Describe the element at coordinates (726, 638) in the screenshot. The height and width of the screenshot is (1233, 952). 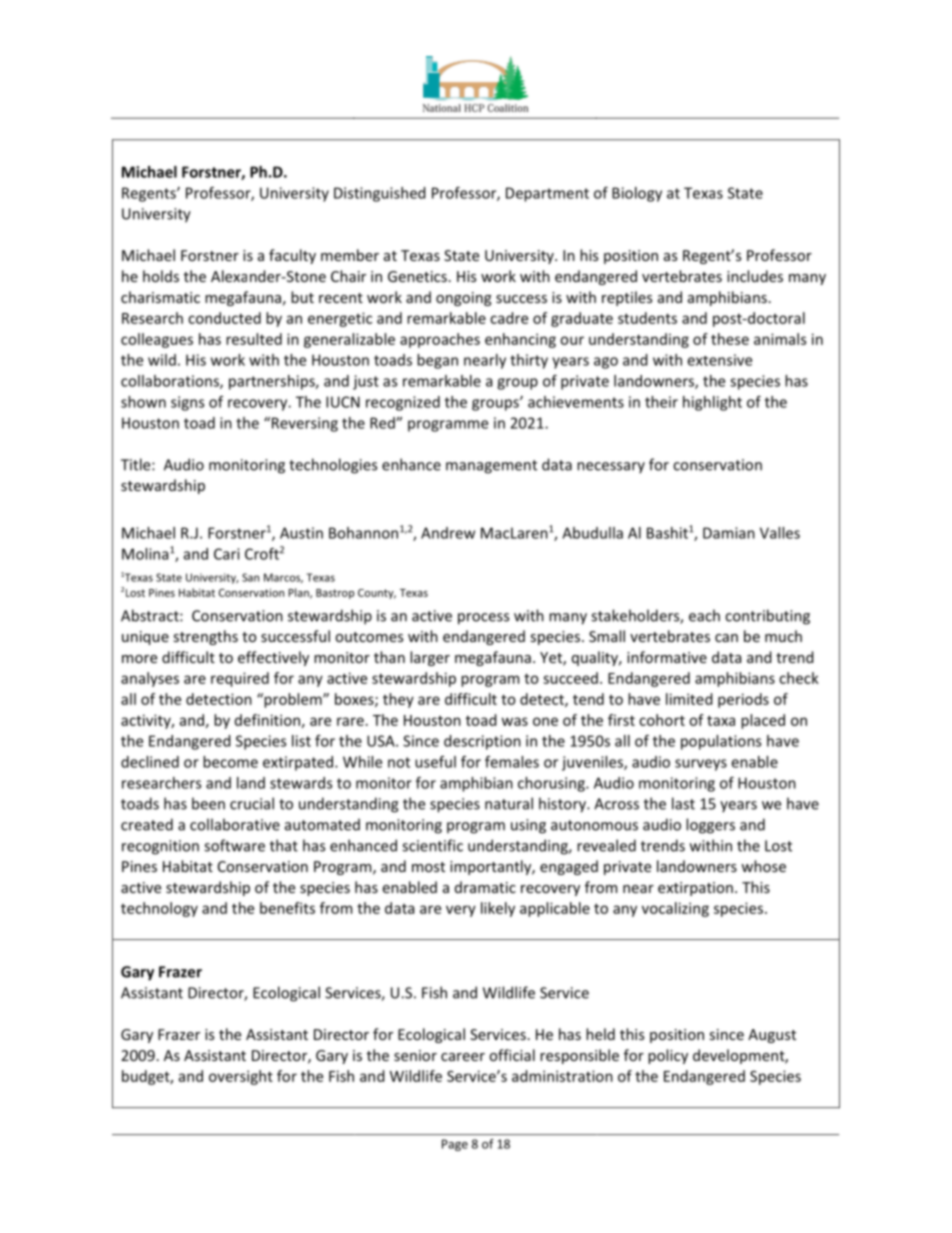
I see `can` at that location.
